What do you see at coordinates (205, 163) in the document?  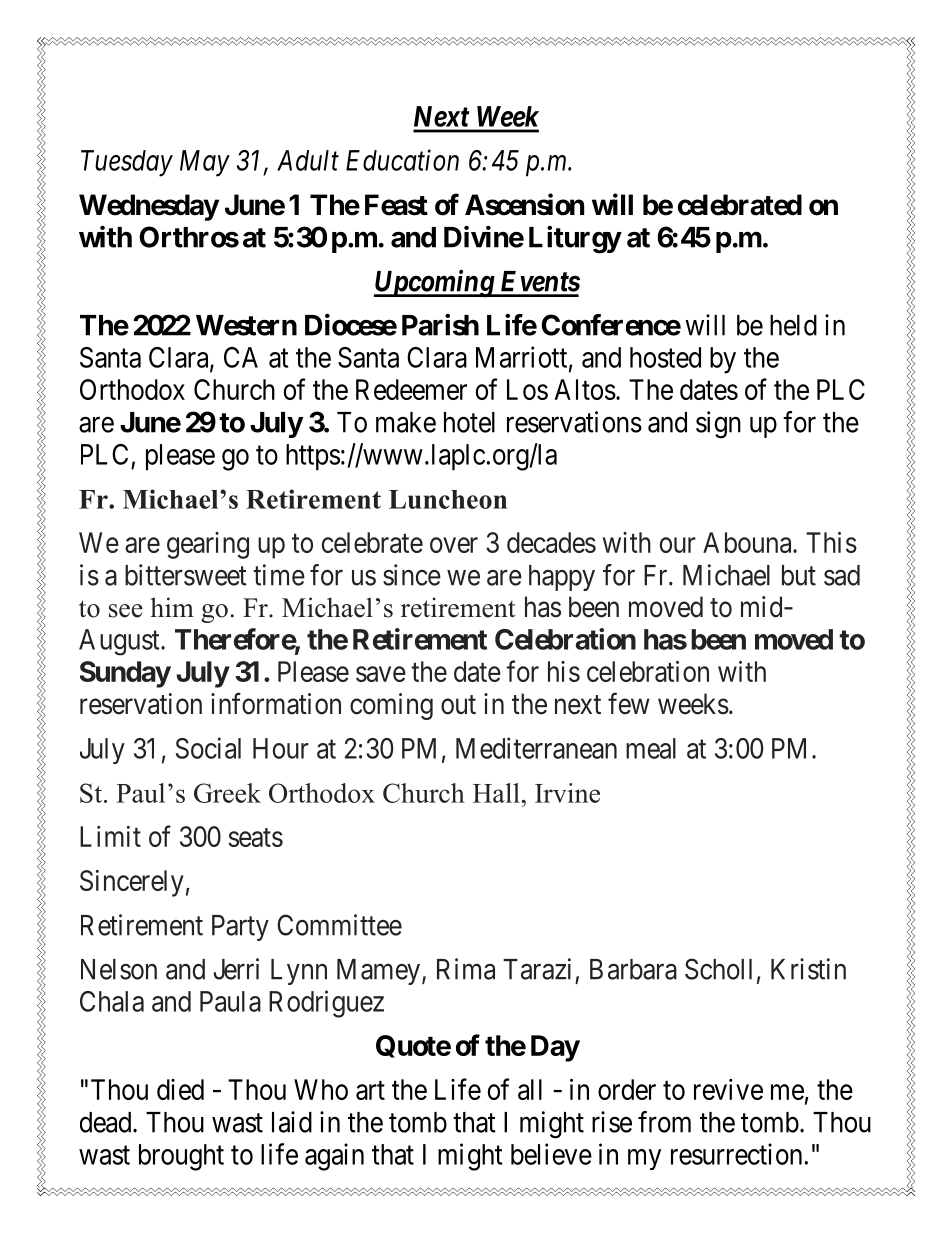 I see `May` at bounding box center [205, 163].
